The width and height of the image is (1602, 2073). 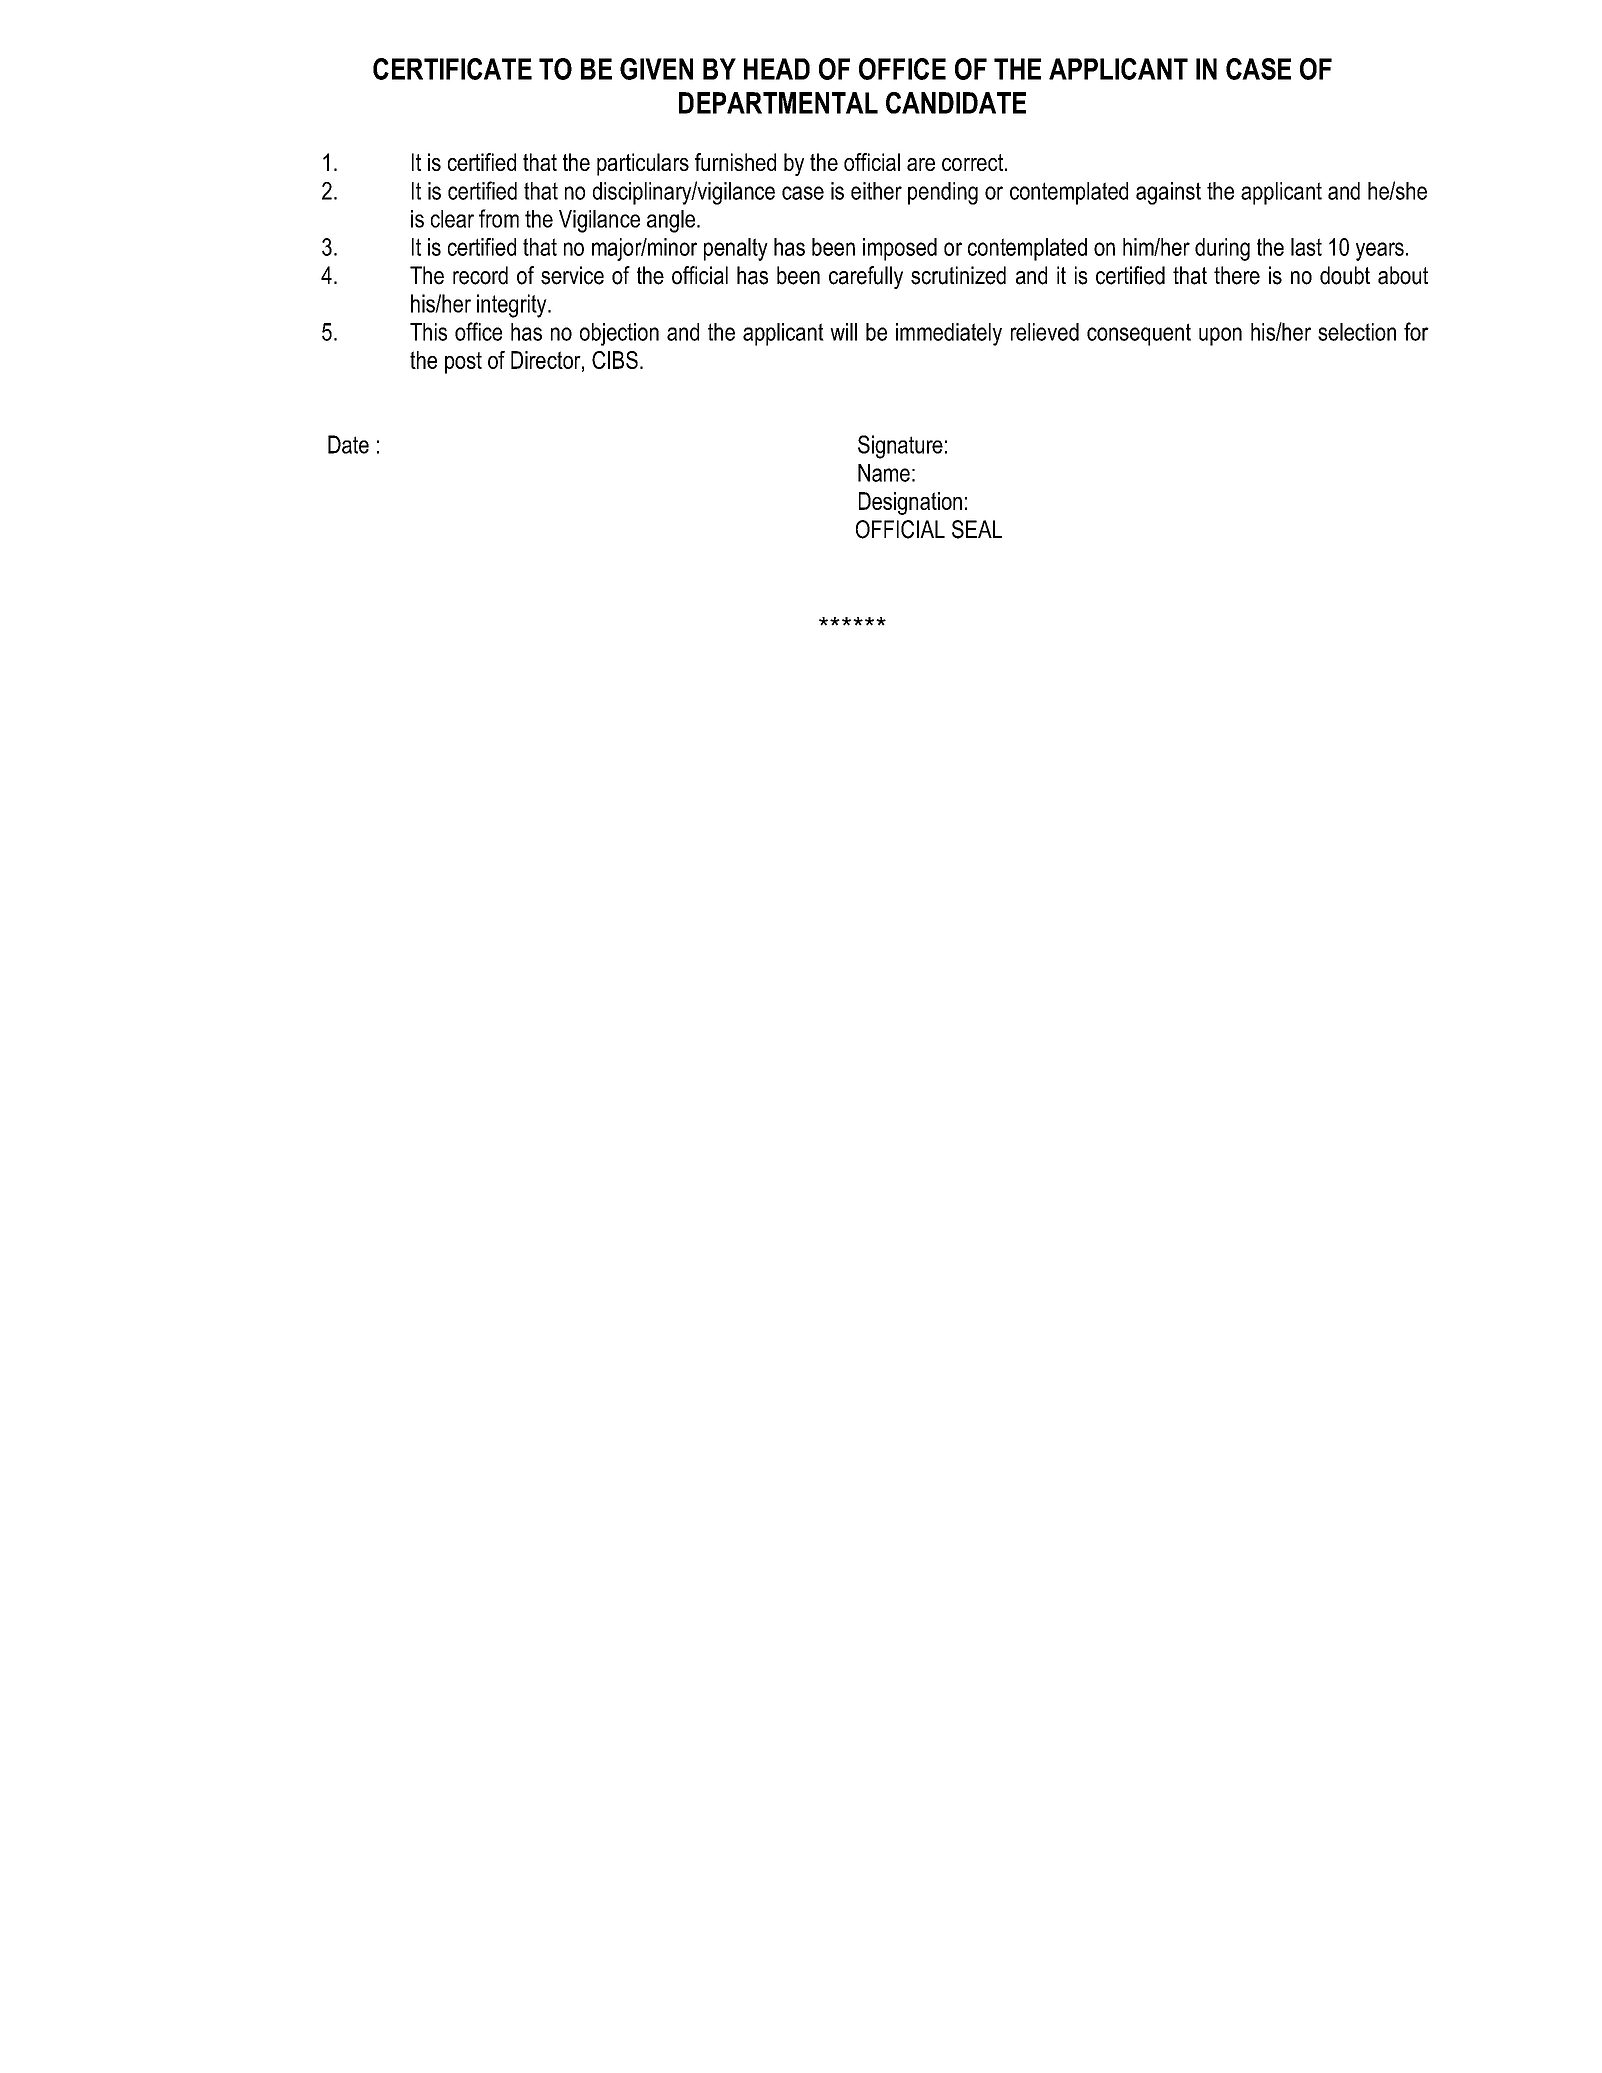 What do you see at coordinates (943, 193) in the image?
I see `pending` at bounding box center [943, 193].
